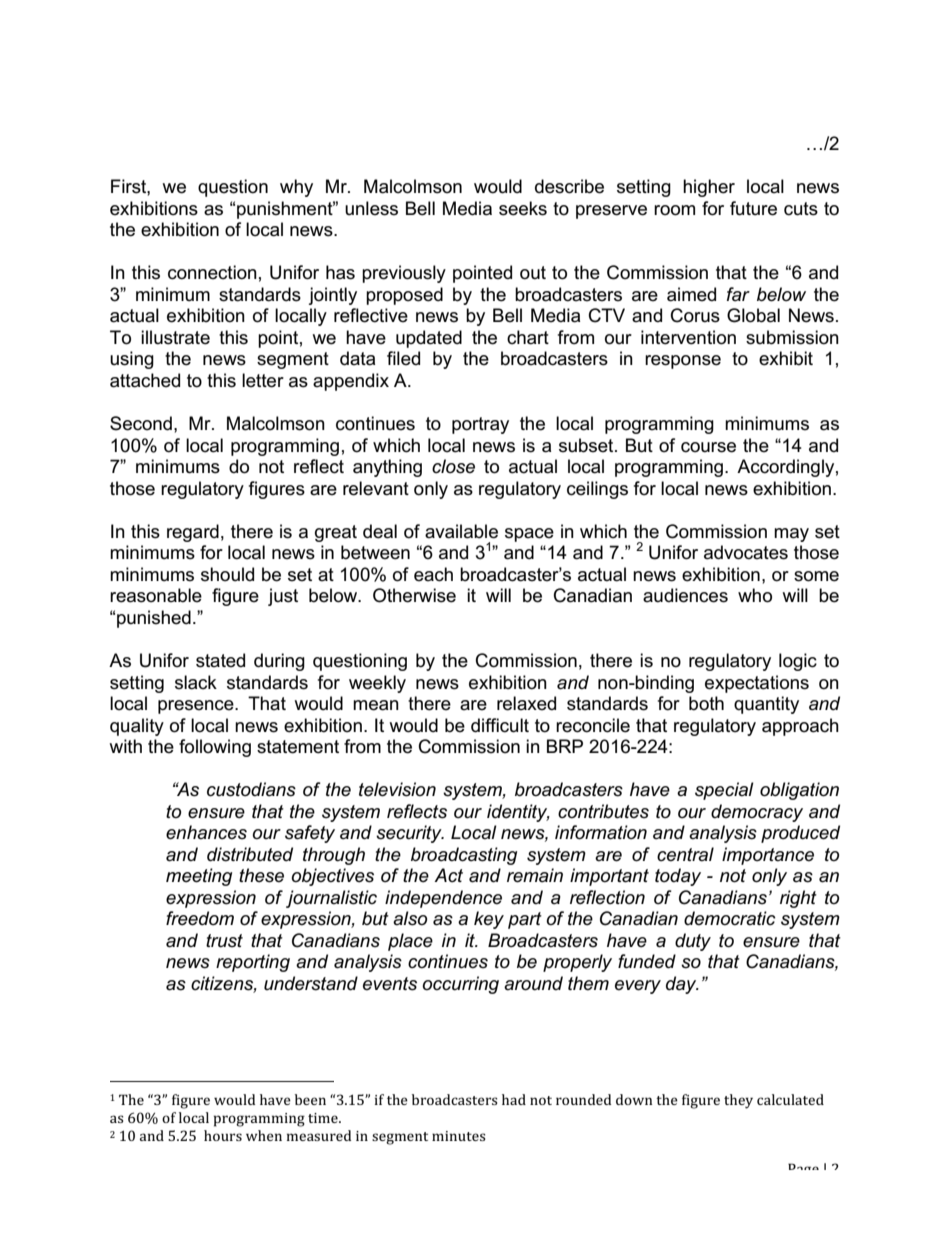 This page has height=1233, width=952. What do you see at coordinates (753, 208) in the page?
I see `future` at bounding box center [753, 208].
